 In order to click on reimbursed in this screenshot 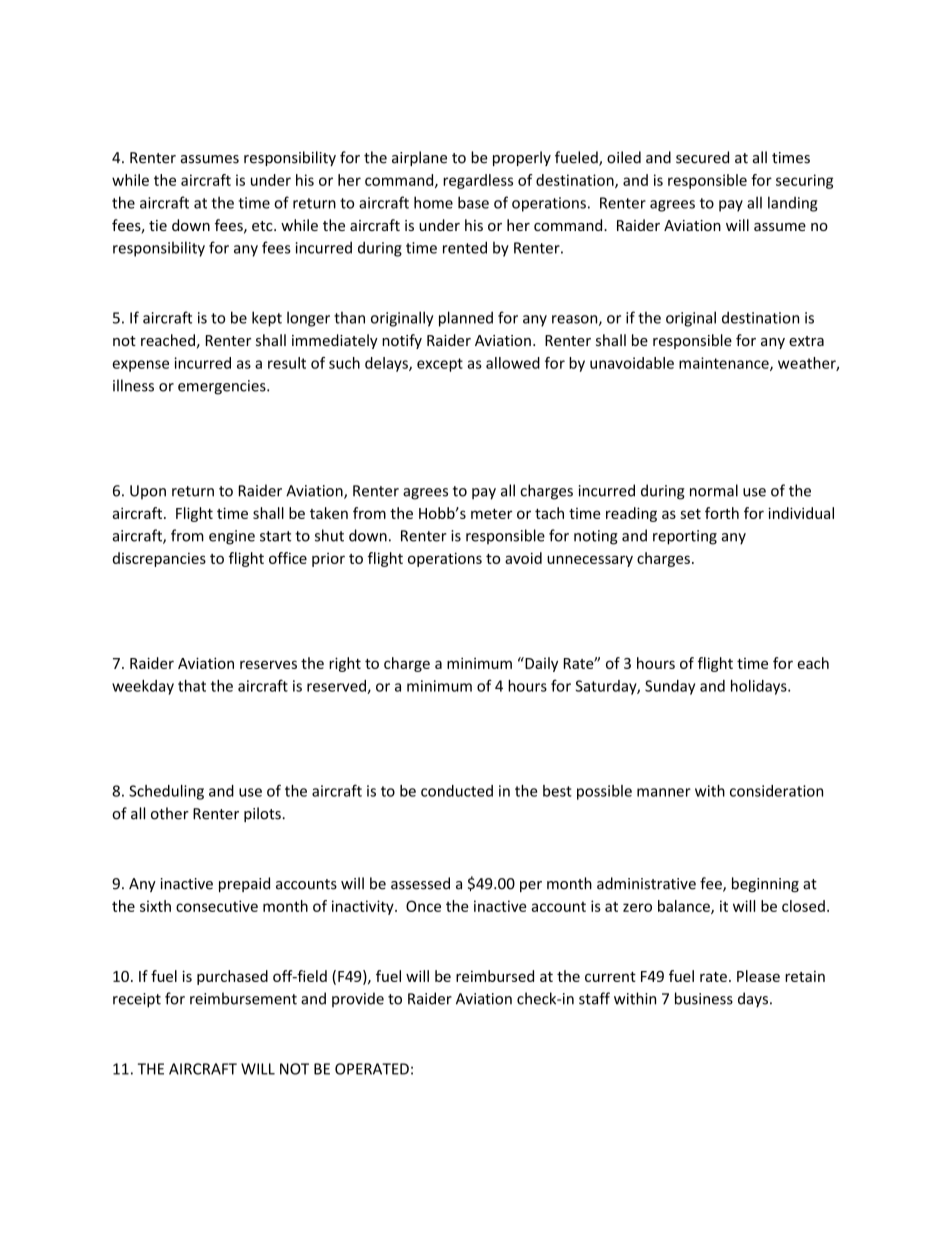, I will do `click(495, 976)`.
